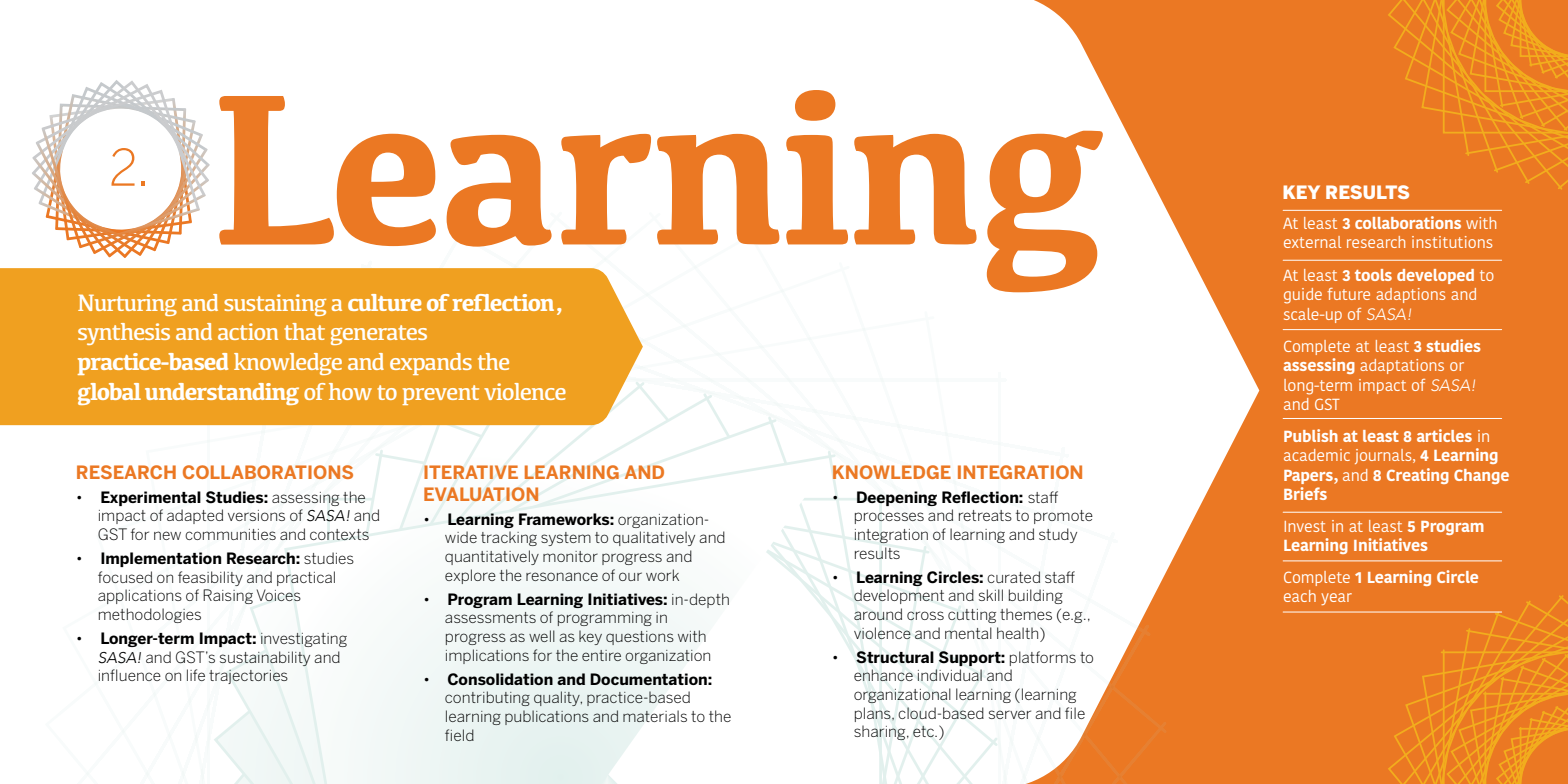 This screenshot has width=1568, height=784. What do you see at coordinates (459, 735) in the screenshot?
I see `field` at bounding box center [459, 735].
